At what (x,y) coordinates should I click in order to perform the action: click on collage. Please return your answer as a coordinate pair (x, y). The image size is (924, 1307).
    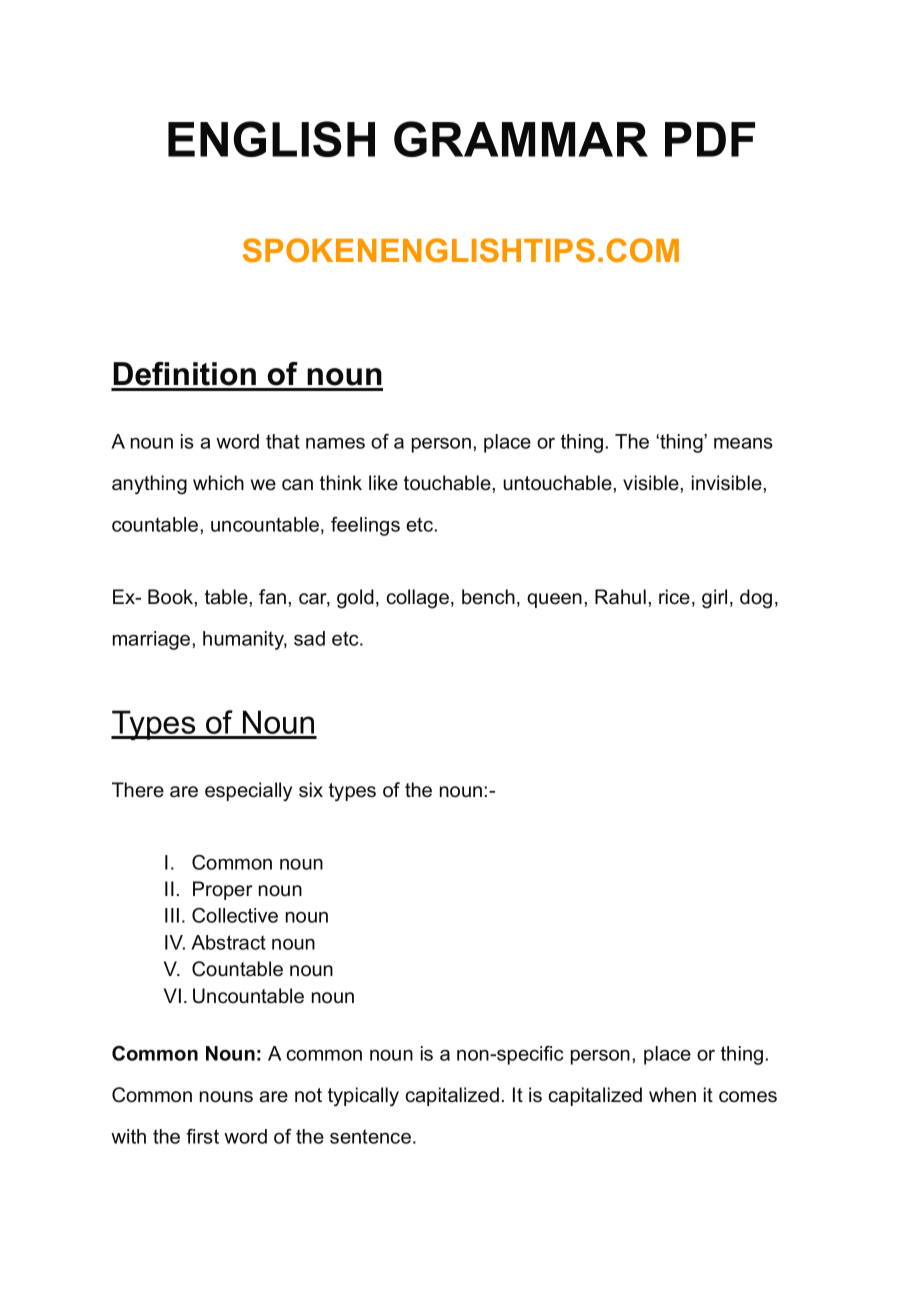
    Looking at the image, I should click on (419, 599).
